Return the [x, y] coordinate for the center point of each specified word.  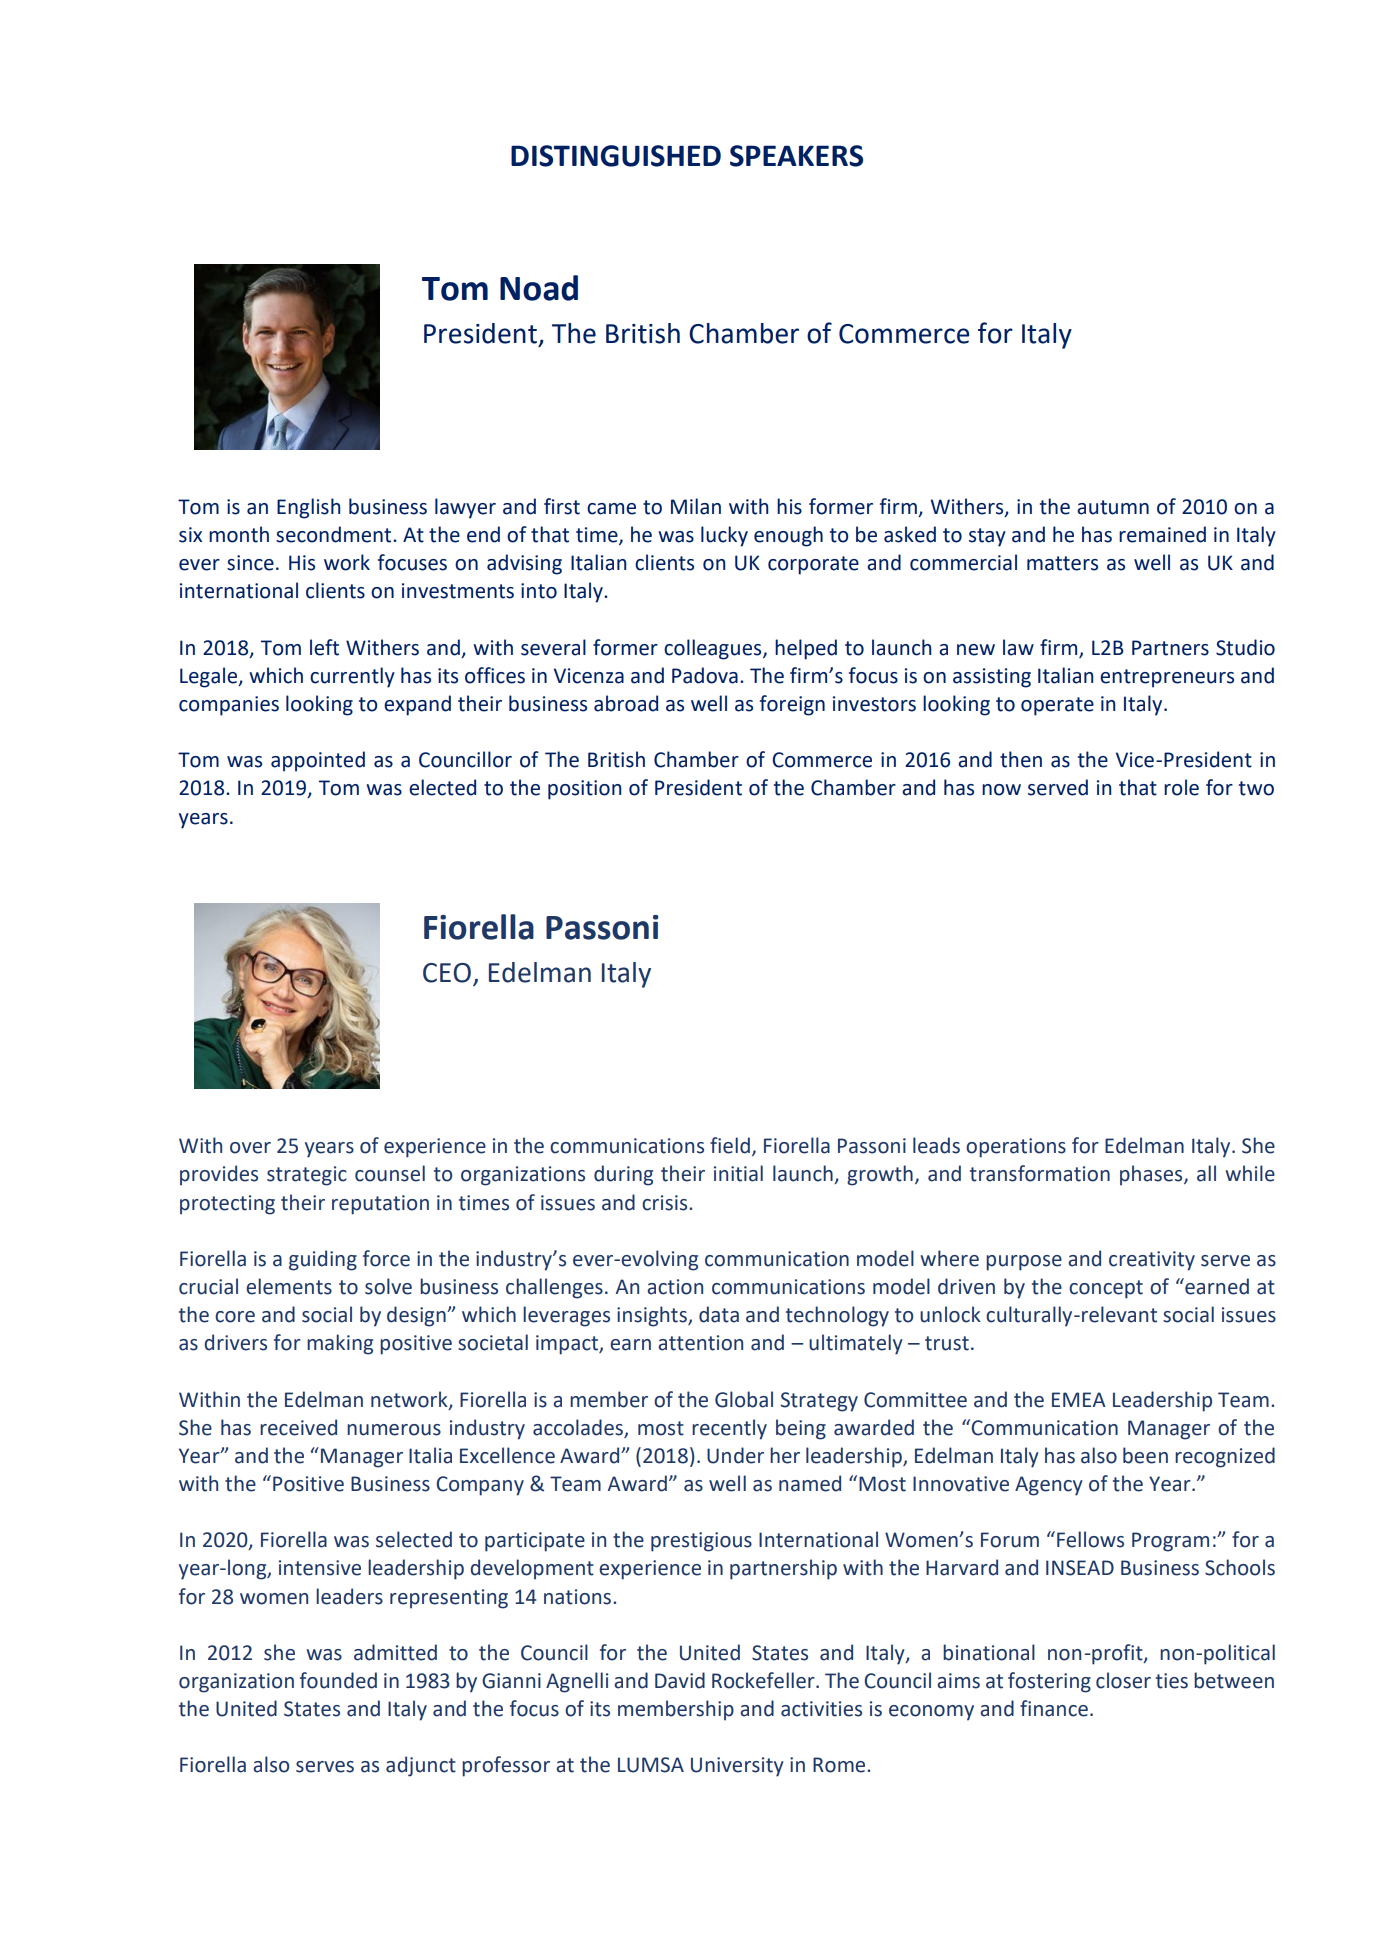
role [1181, 787]
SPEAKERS [796, 156]
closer [1123, 1680]
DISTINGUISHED [616, 156]
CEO [447, 973]
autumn [1113, 507]
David [680, 1680]
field [730, 1145]
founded [338, 1680]
